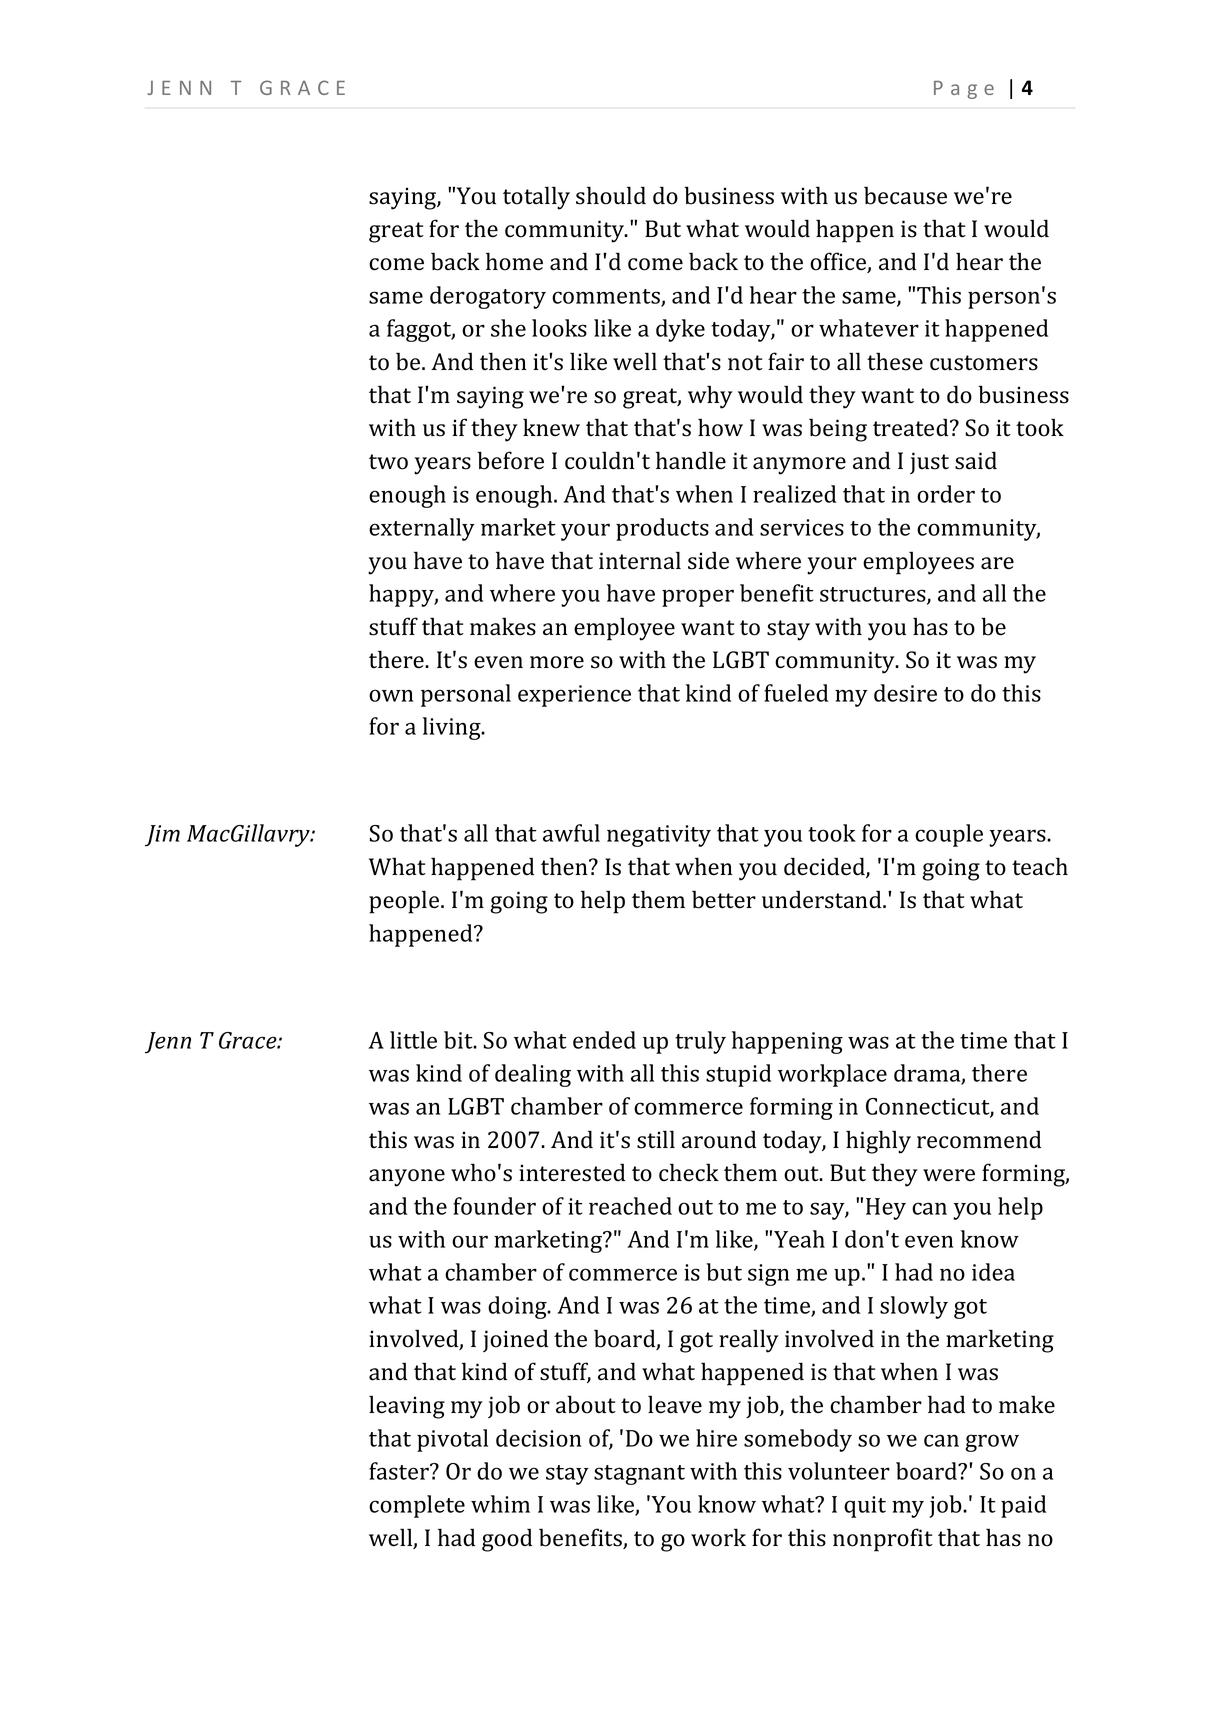 This page has width=1220, height=1725. I want to click on recommend, so click(979, 1139).
